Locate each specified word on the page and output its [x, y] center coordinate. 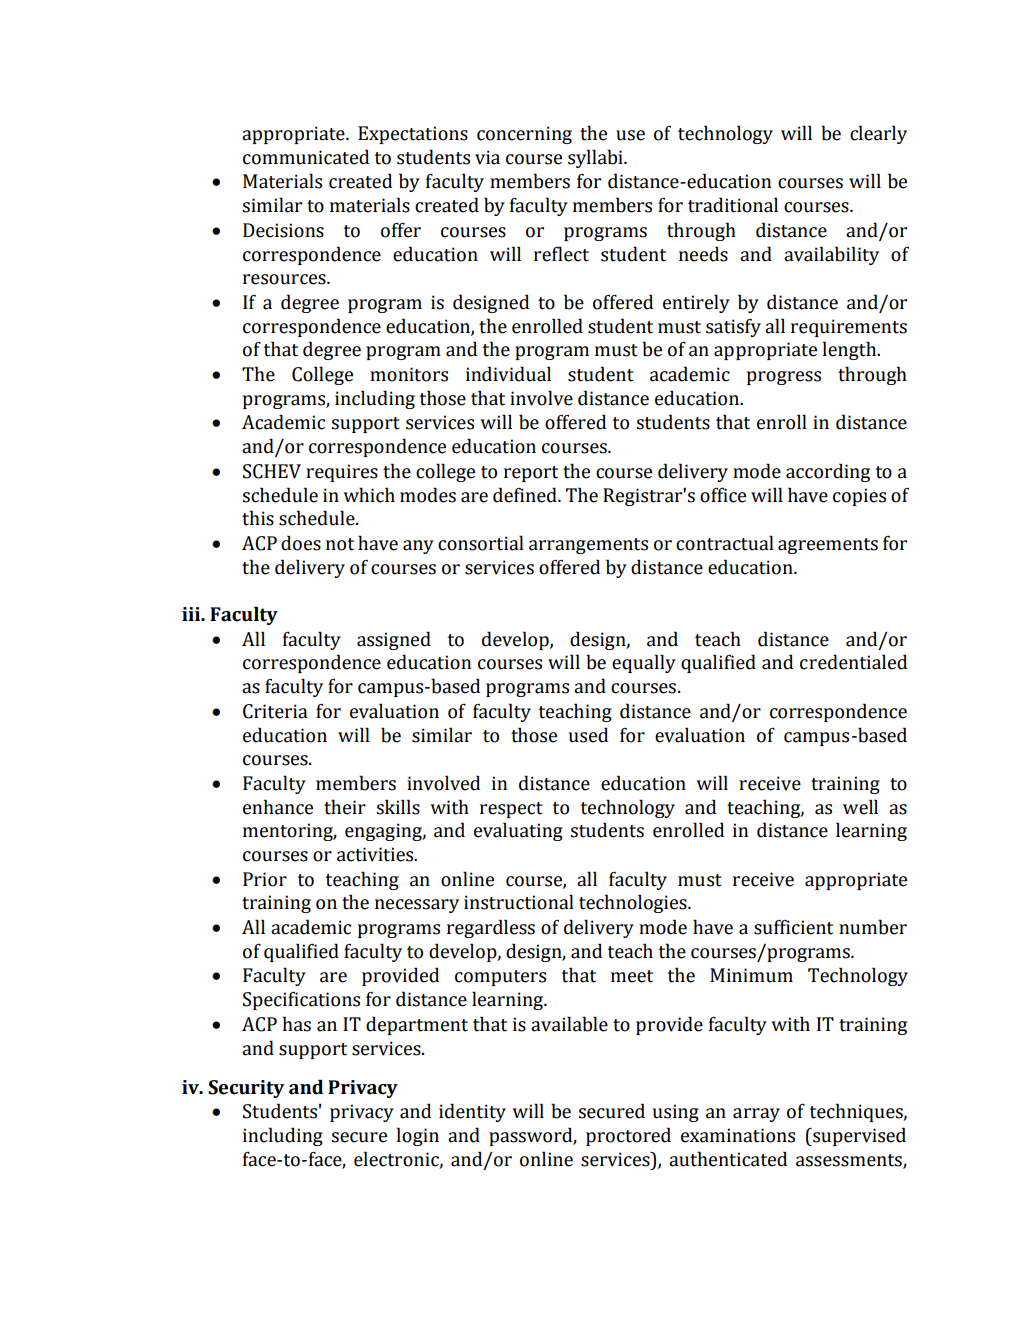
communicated [306, 157]
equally [644, 663]
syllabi [596, 158]
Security [246, 1089]
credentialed [853, 662]
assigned [394, 640]
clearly [878, 134]
